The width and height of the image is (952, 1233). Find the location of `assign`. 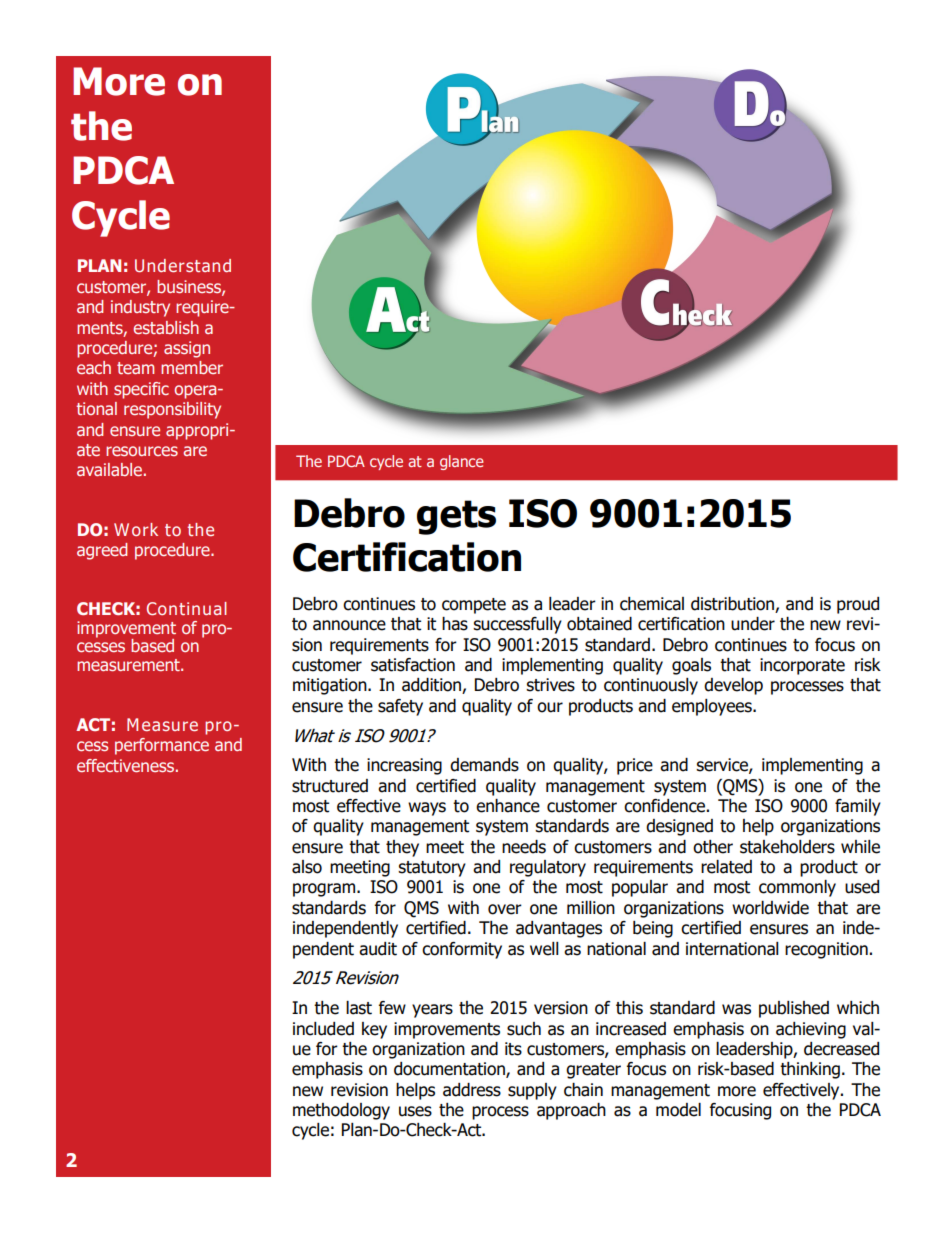

assign is located at coordinates (187, 349).
